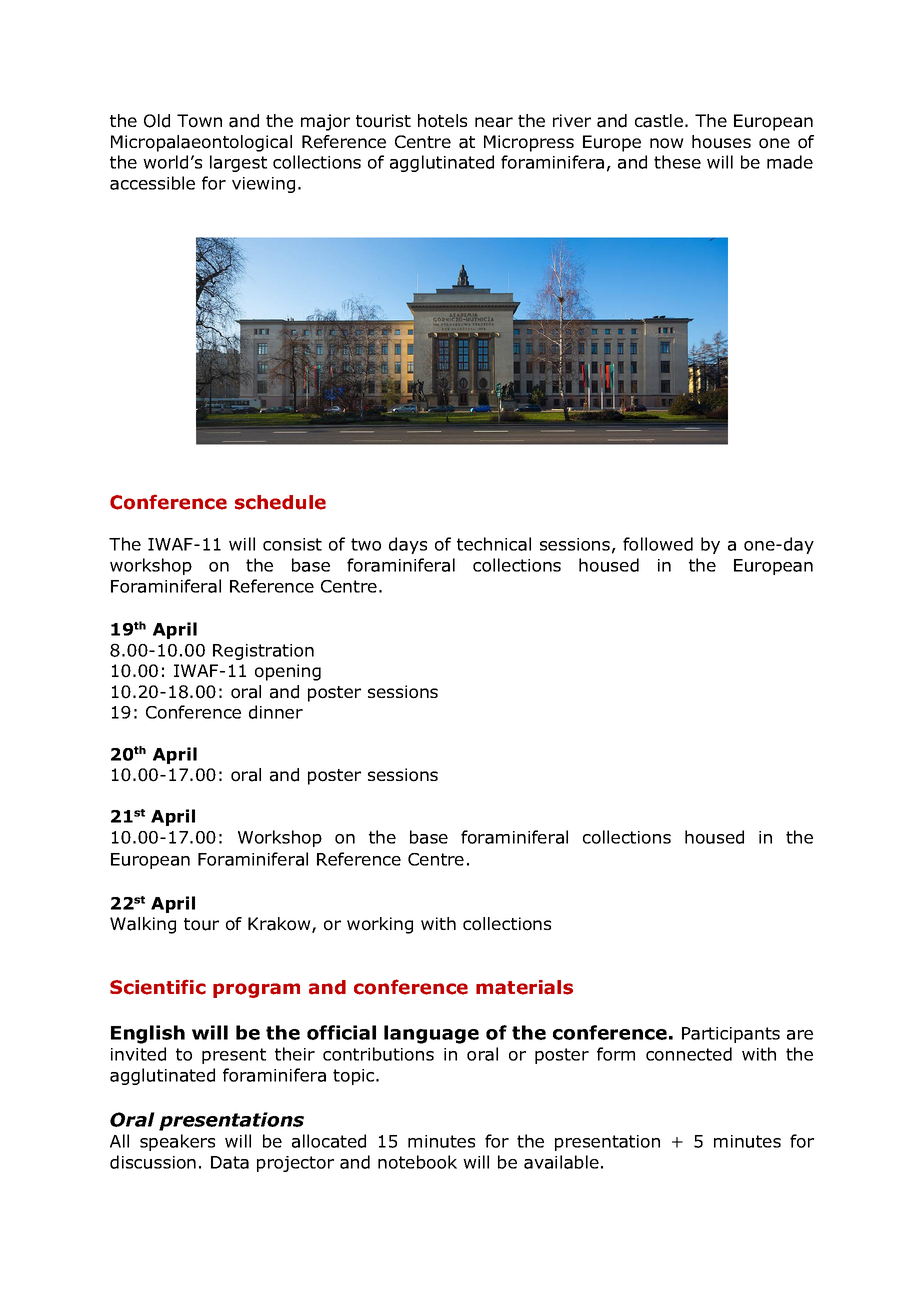 The width and height of the screenshot is (924, 1308). What do you see at coordinates (366, 544) in the screenshot?
I see `two` at bounding box center [366, 544].
